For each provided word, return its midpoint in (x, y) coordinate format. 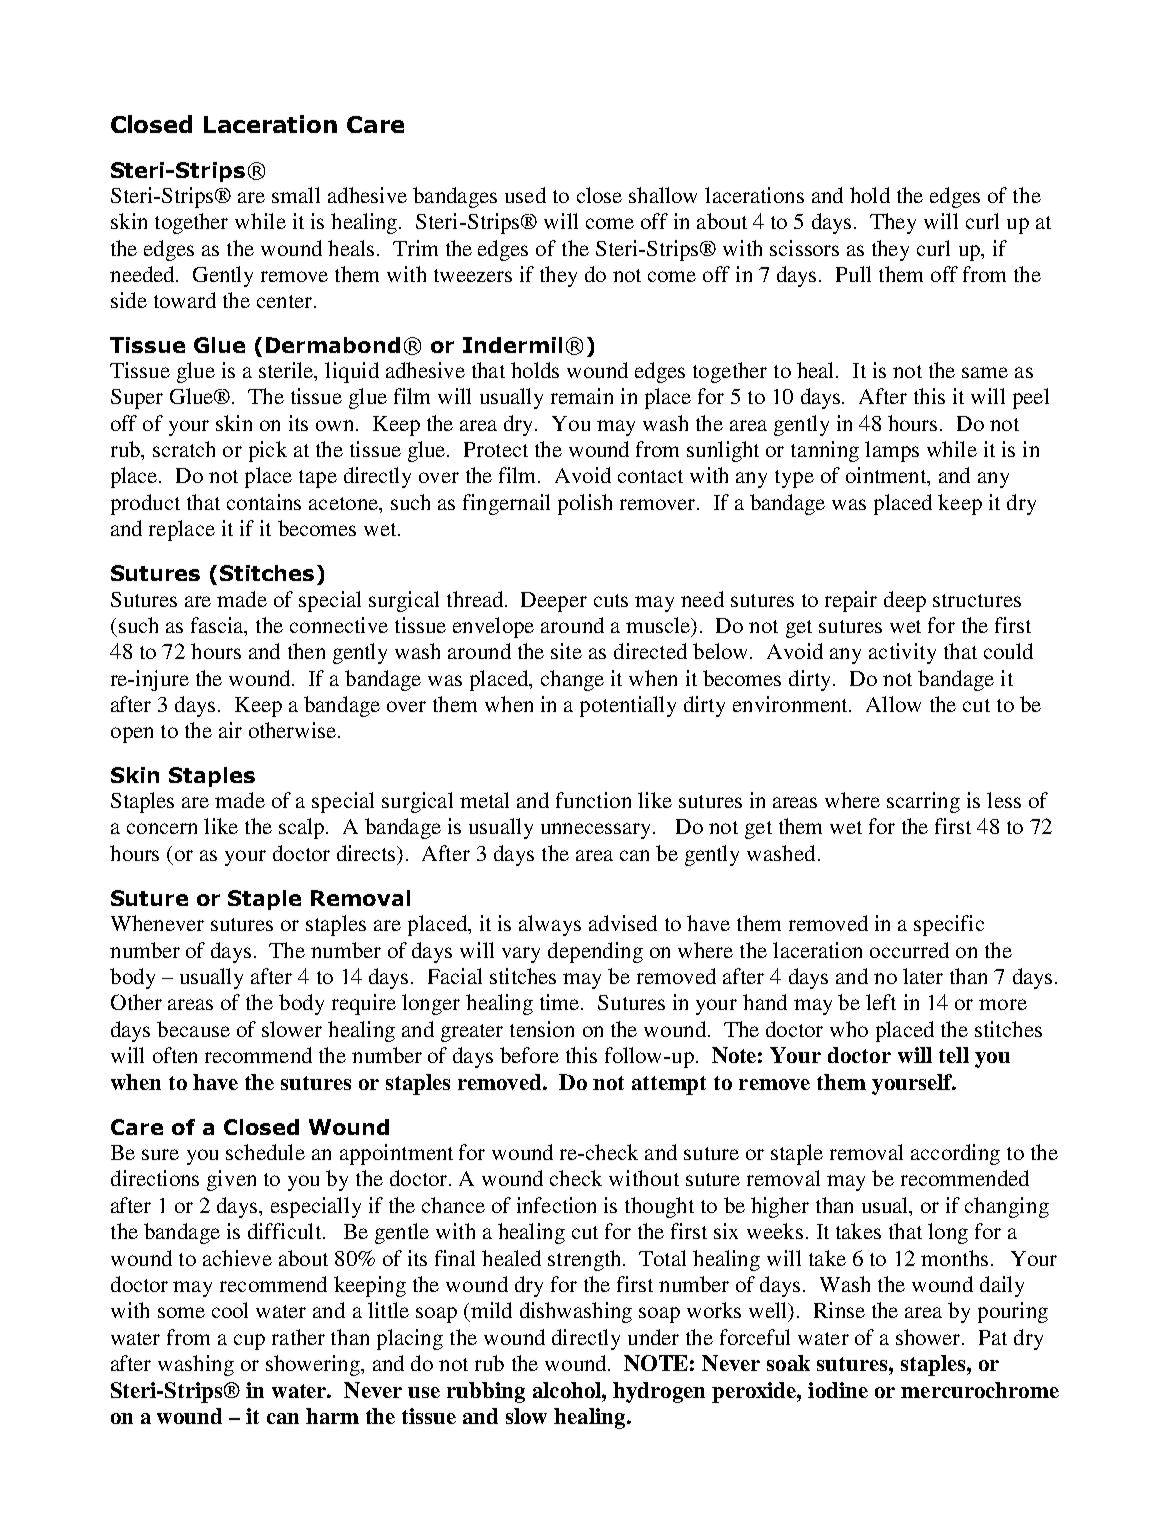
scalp (303, 828)
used (525, 195)
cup (249, 1342)
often (175, 1055)
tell (954, 1055)
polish (585, 504)
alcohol (568, 1390)
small (296, 195)
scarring (923, 802)
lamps (892, 451)
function (593, 800)
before (529, 1055)
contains (264, 502)
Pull (853, 274)
